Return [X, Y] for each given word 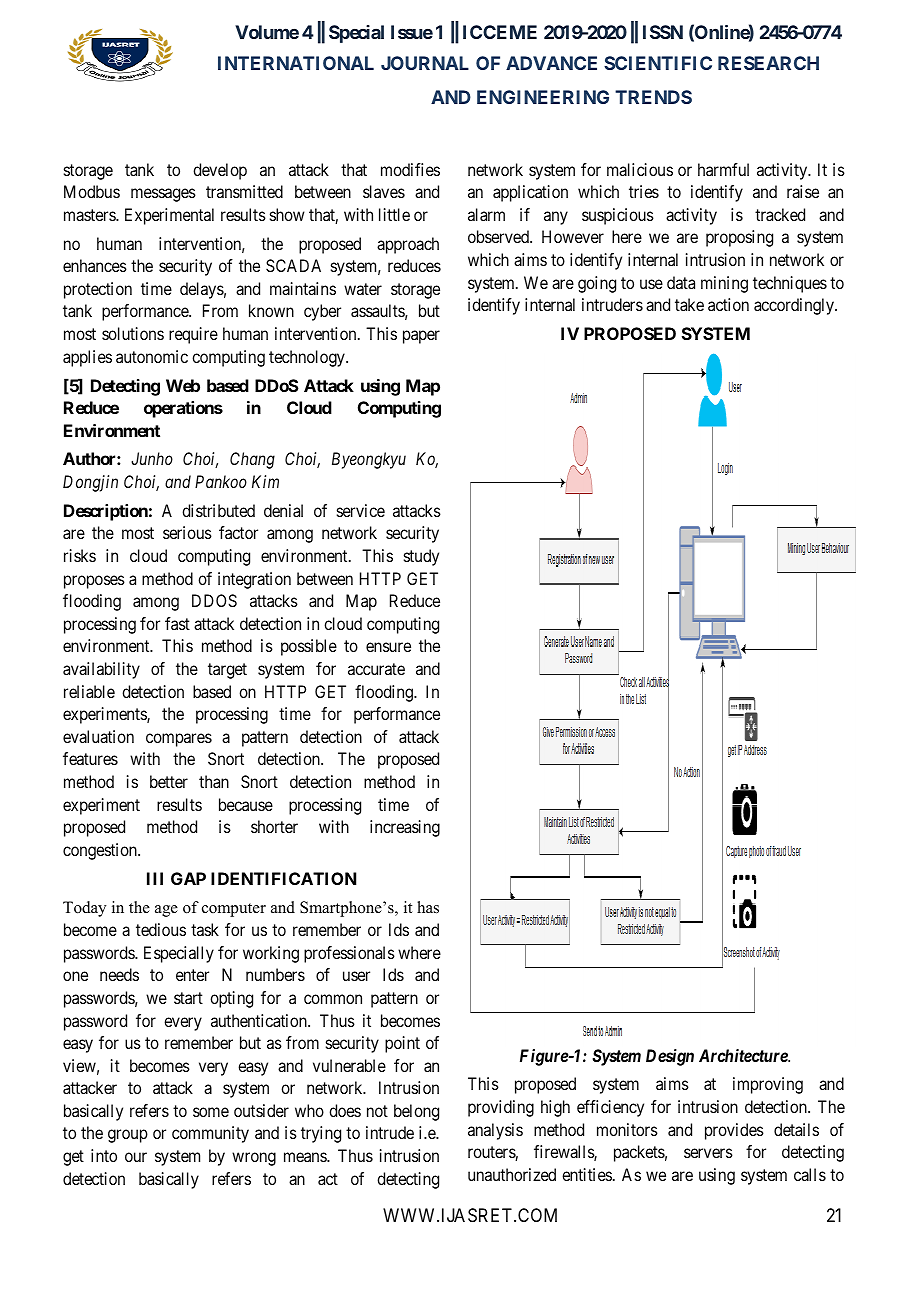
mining [724, 284]
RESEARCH [768, 63]
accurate [376, 669]
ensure [388, 647]
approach [408, 245]
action [728, 304]
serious [187, 532]
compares [179, 740]
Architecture [744, 1055]
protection [98, 290]
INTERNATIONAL [296, 63]
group [128, 1136]
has [428, 907]
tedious [161, 929]
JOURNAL [425, 63]
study [421, 557]
